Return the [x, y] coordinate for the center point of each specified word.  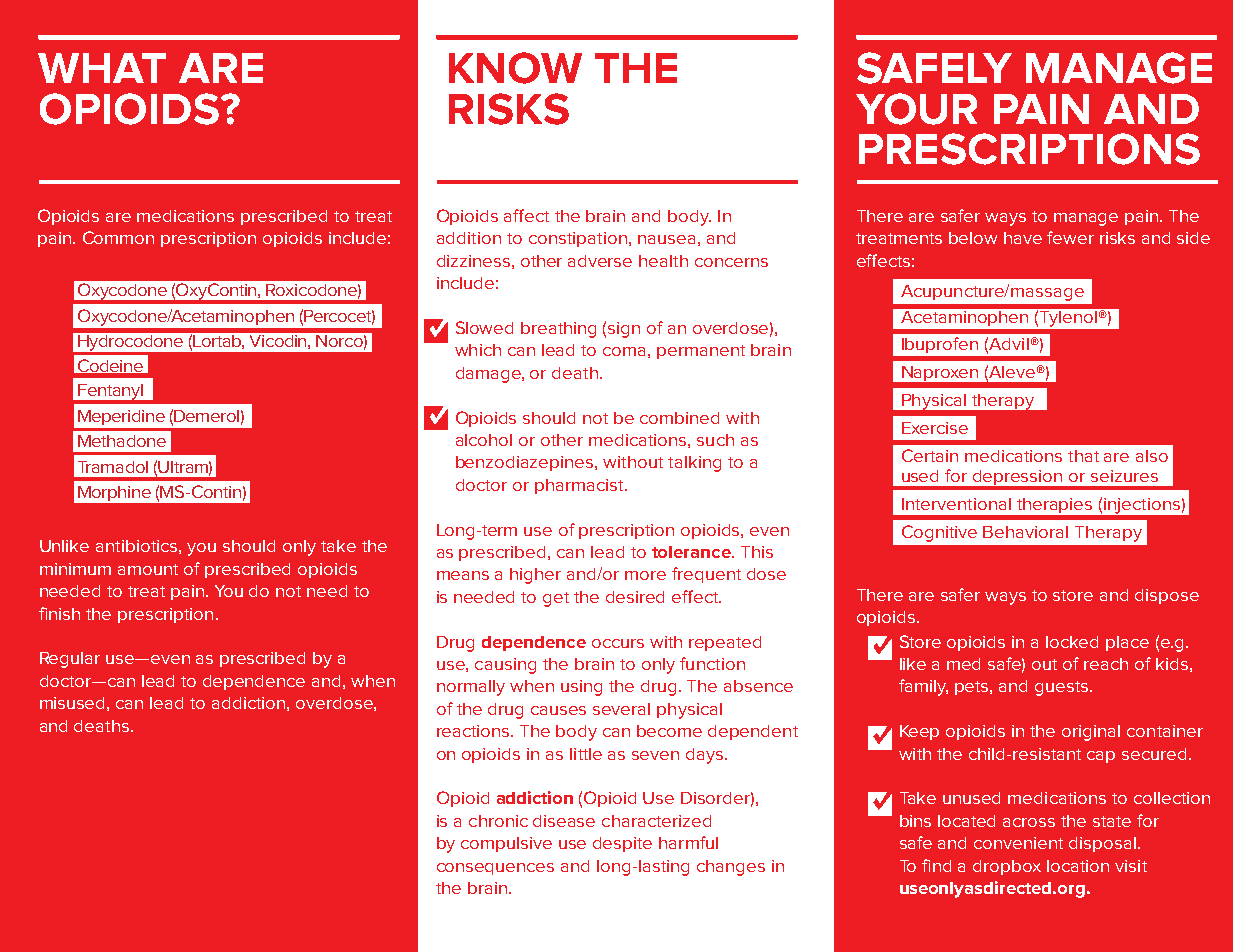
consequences [495, 869]
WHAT [102, 68]
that [1083, 456]
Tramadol [113, 467]
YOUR [916, 109]
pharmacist [580, 486]
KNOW [515, 68]
